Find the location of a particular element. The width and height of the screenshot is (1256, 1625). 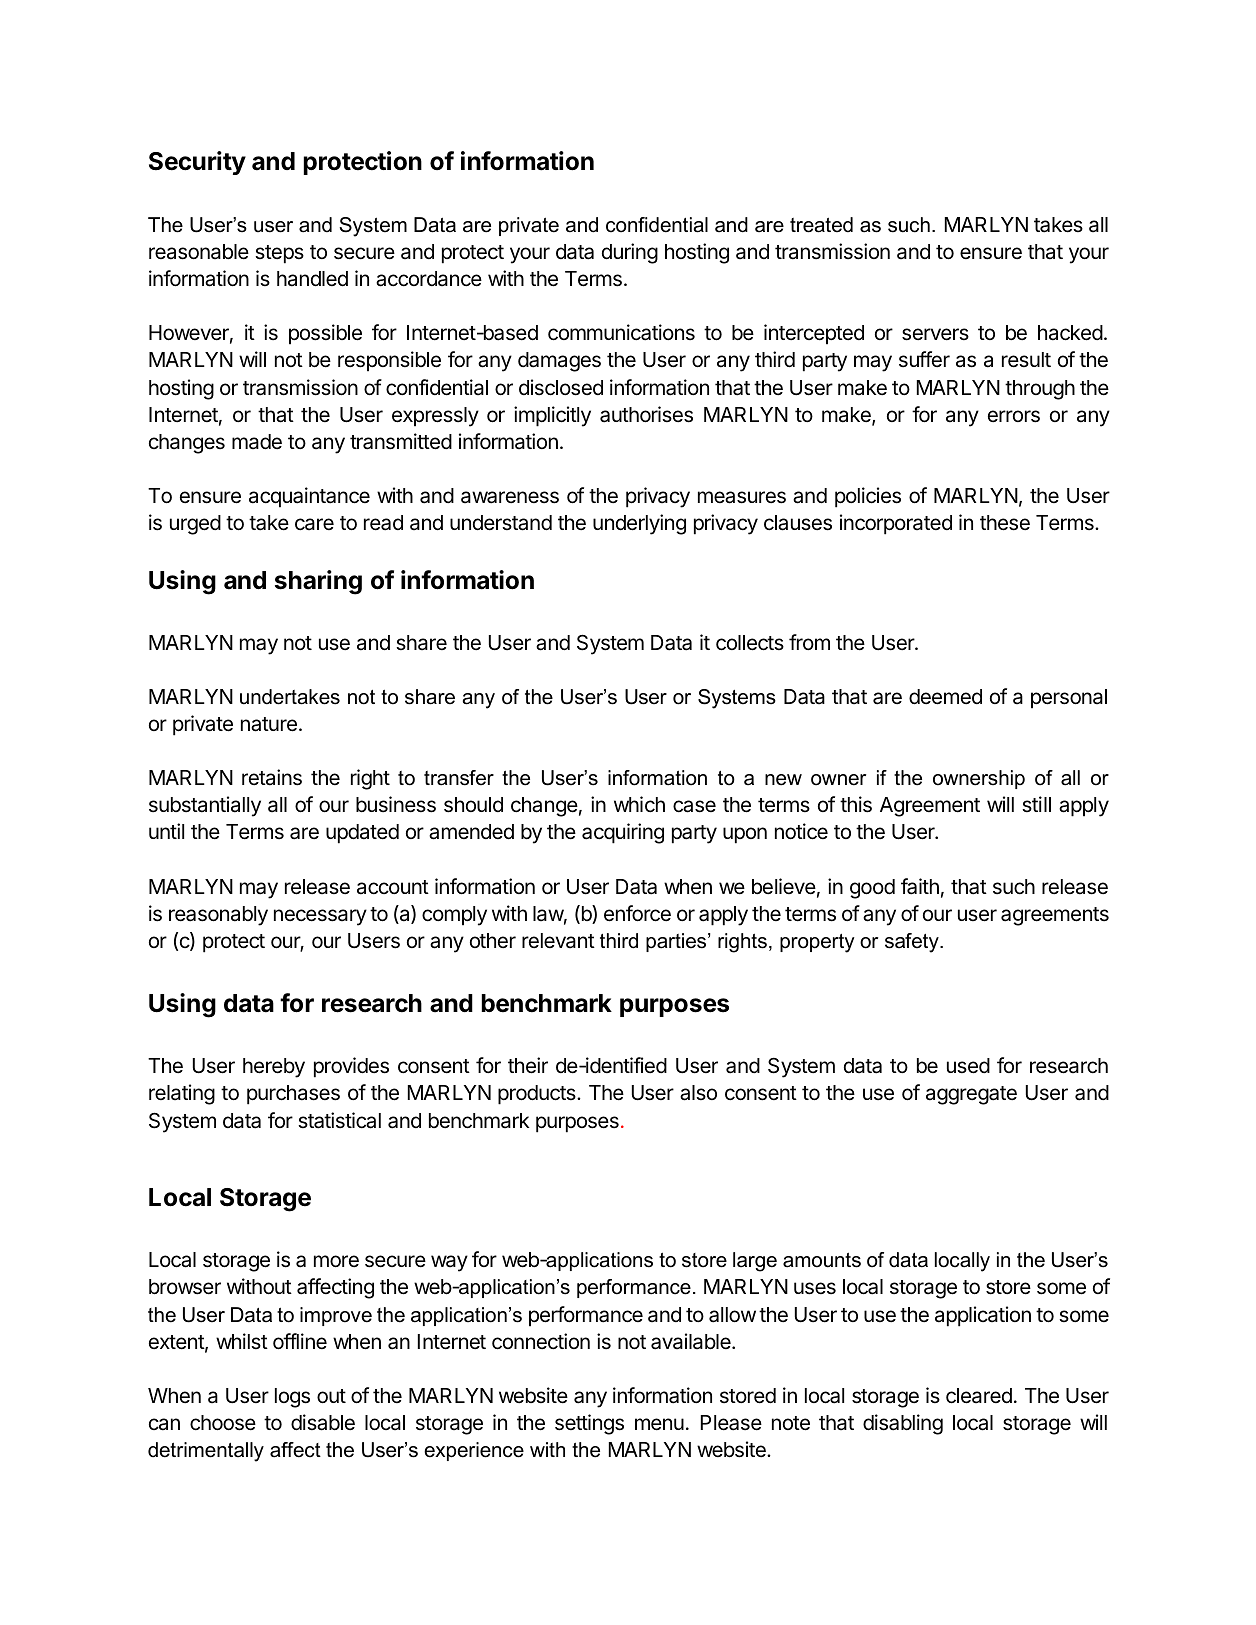

parties is located at coordinates (677, 942).
